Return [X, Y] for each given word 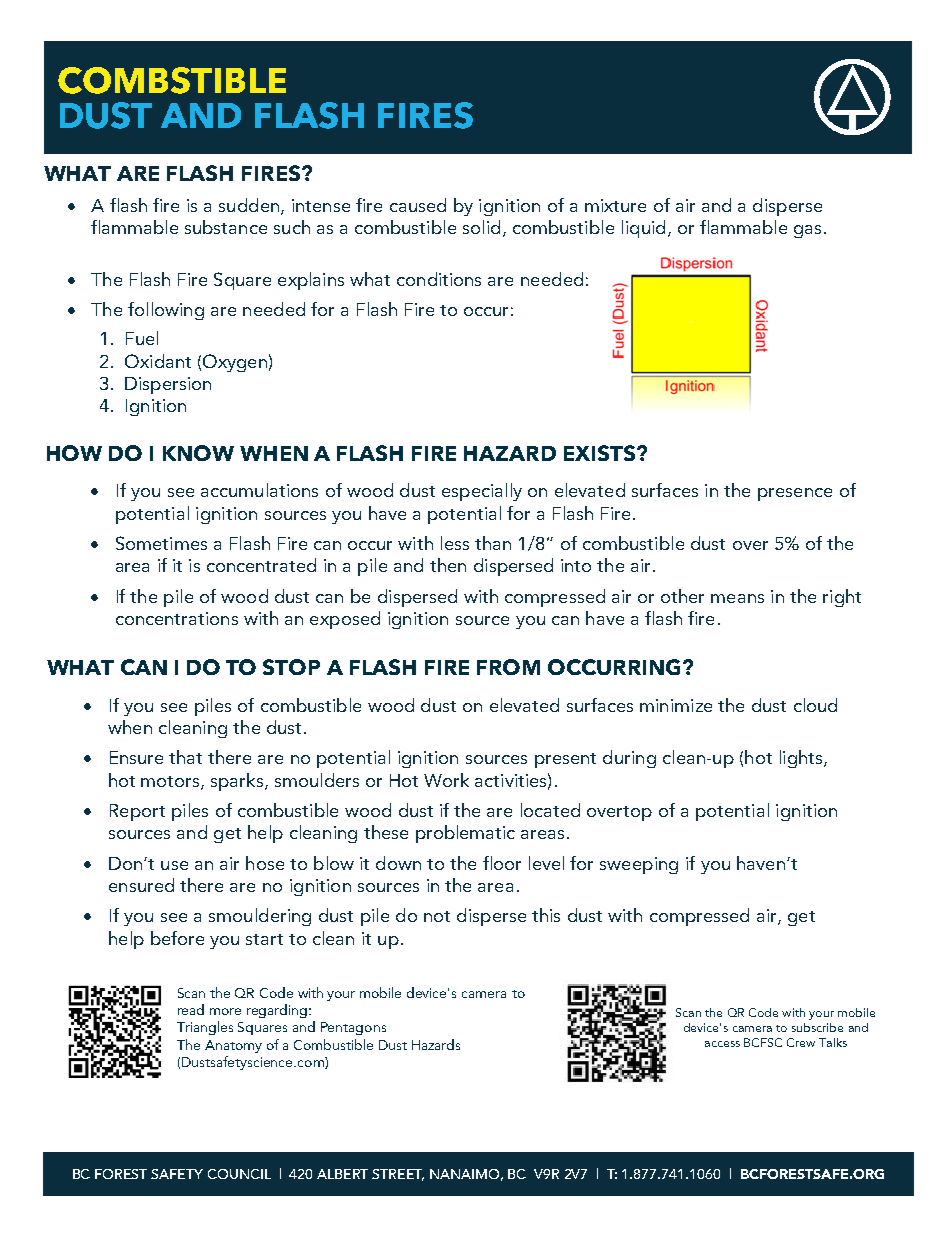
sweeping [639, 865]
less [455, 543]
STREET [398, 1175]
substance [226, 227]
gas [807, 231]
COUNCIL [239, 1174]
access [722, 1044]
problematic [465, 834]
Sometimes [161, 543]
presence [795, 494]
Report [137, 812]
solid [481, 227]
